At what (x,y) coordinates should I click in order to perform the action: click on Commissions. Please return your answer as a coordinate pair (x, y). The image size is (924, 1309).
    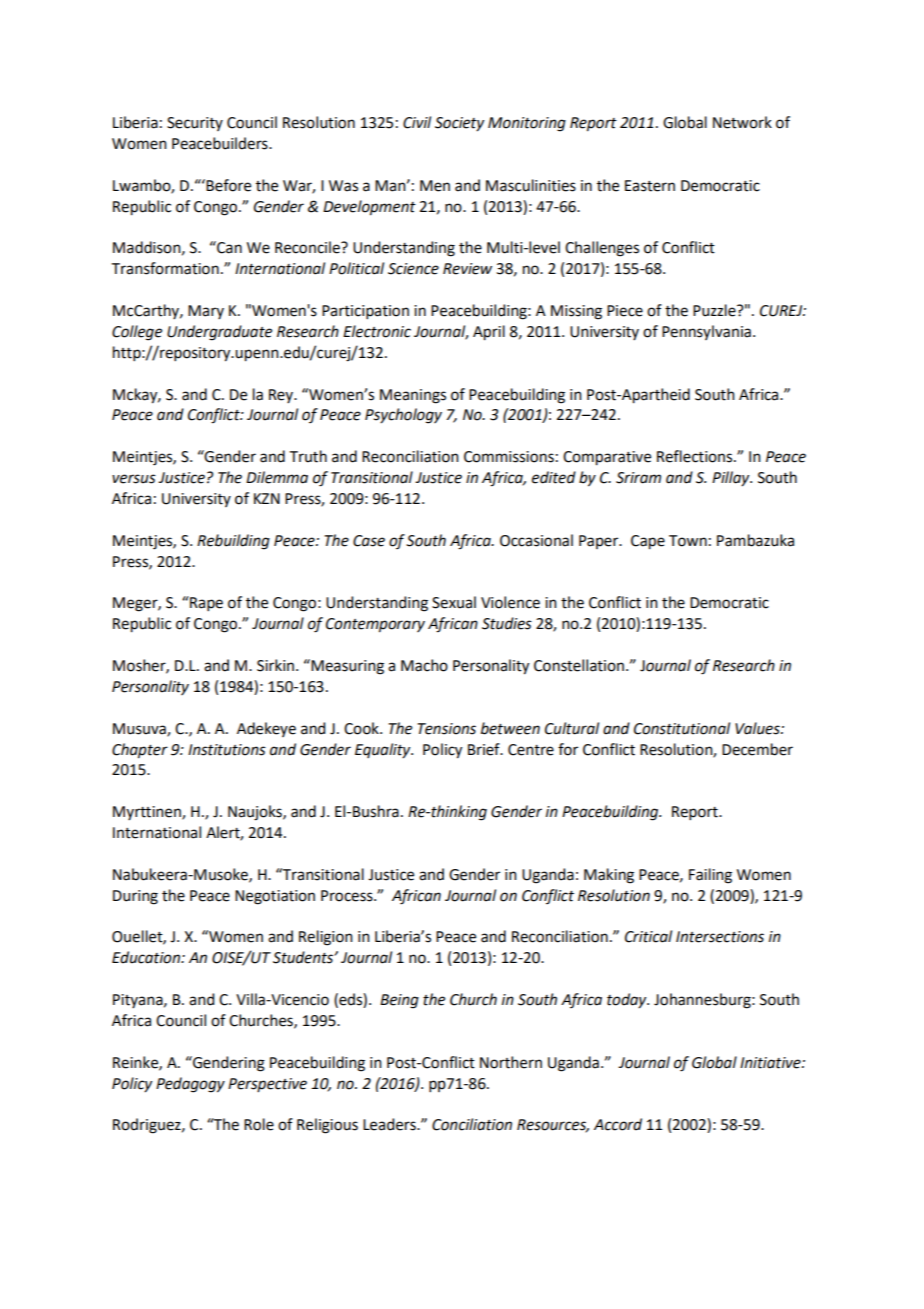
    Looking at the image, I should click on (509, 457).
